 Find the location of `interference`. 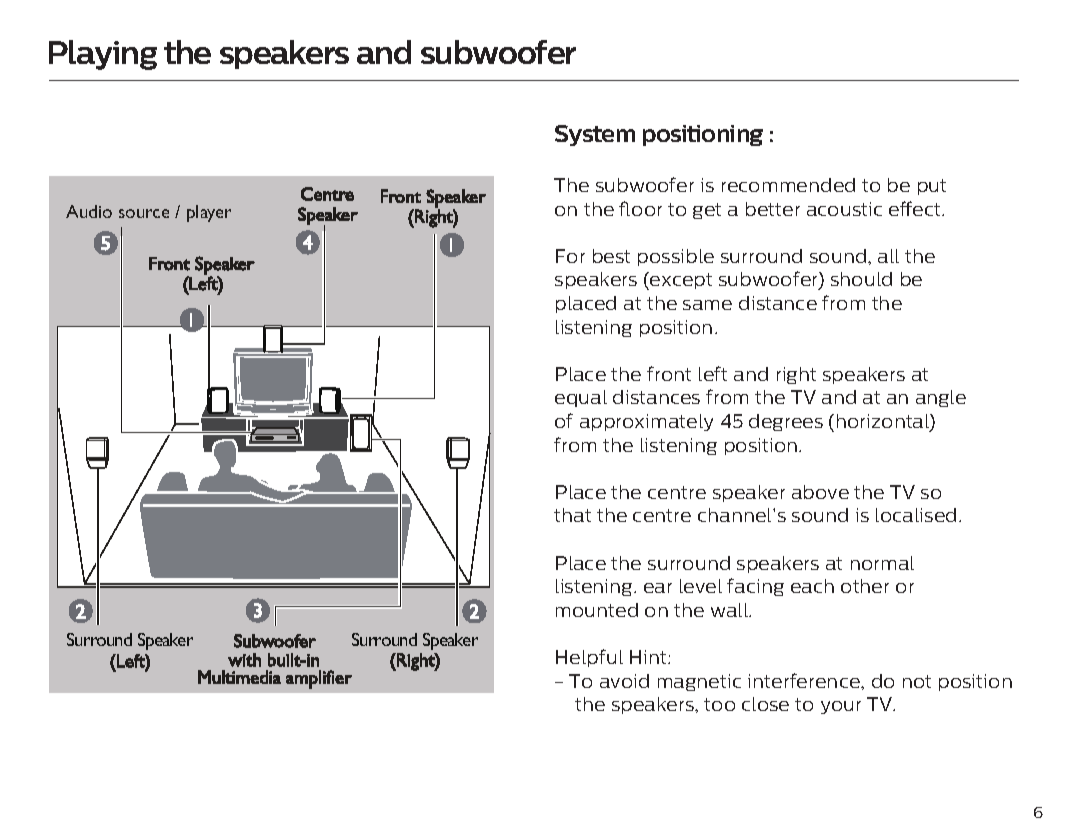

interference is located at coordinates (805, 680).
